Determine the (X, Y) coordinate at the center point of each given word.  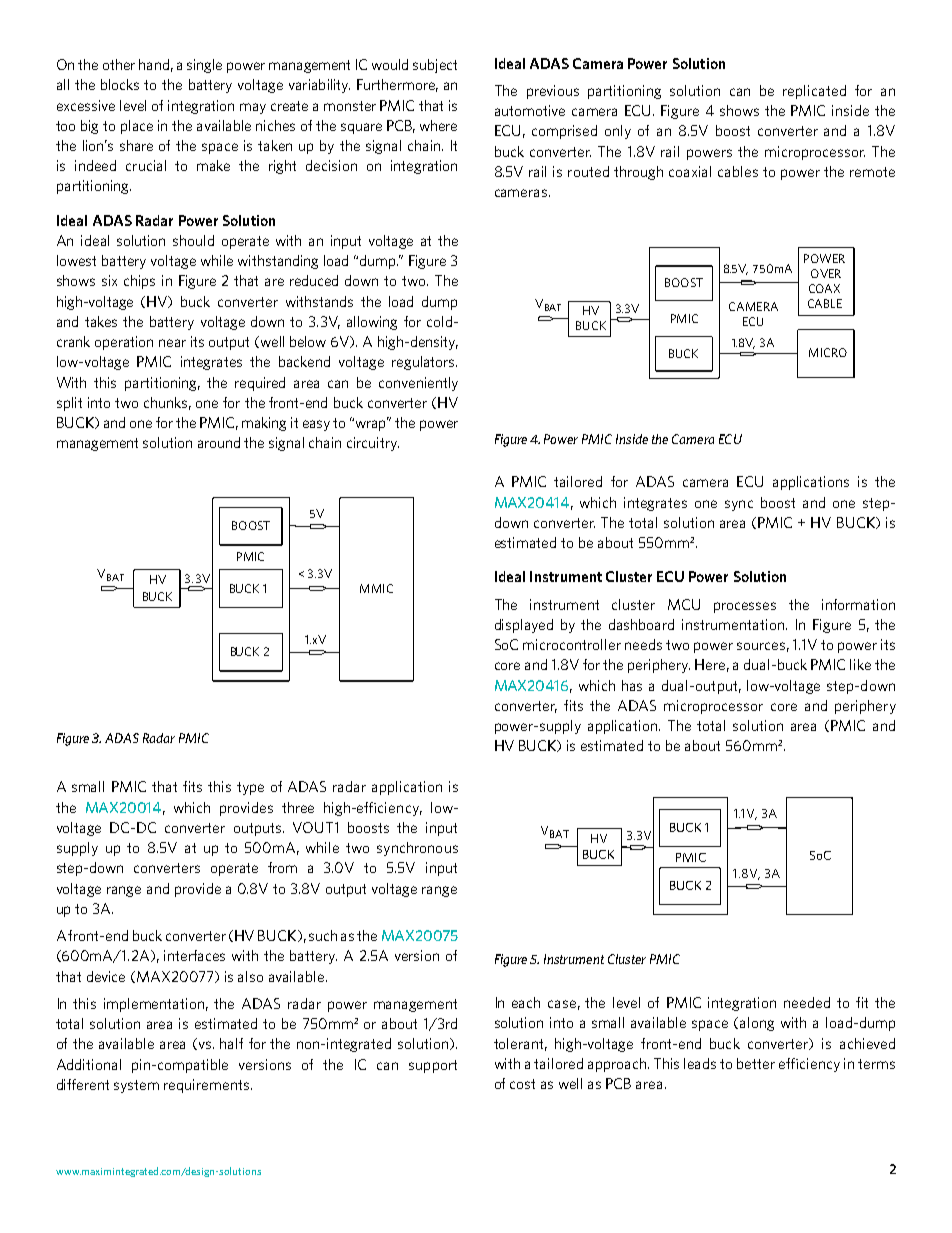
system (136, 1086)
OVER (826, 273)
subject (435, 66)
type (250, 788)
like (860, 664)
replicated (814, 92)
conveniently (418, 384)
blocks (120, 84)
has (632, 685)
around (219, 442)
